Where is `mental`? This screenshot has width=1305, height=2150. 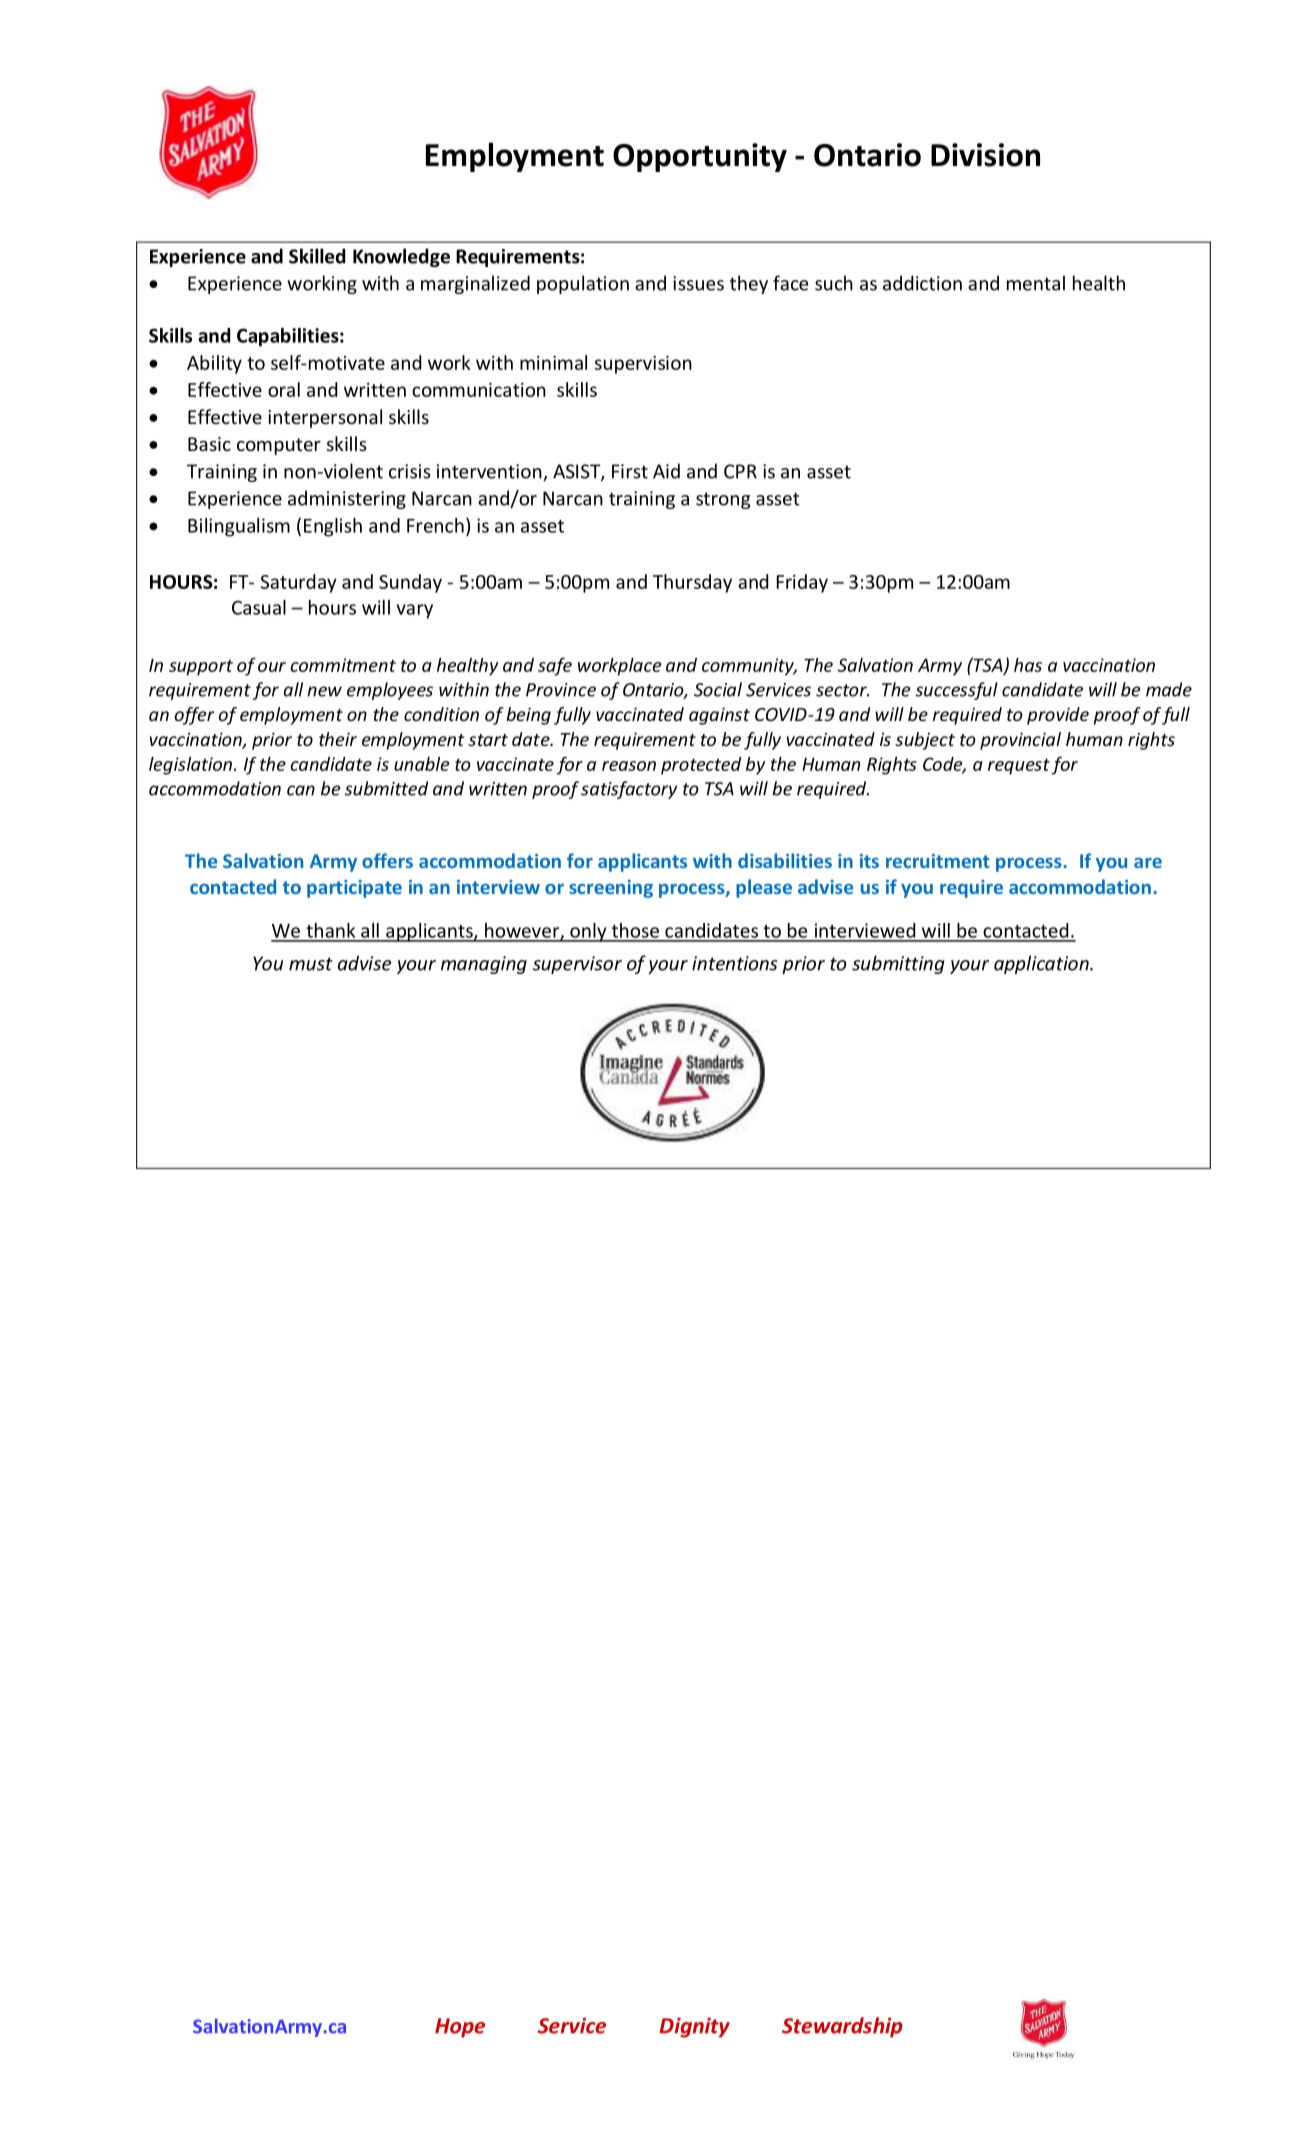 mental is located at coordinates (1036, 283).
